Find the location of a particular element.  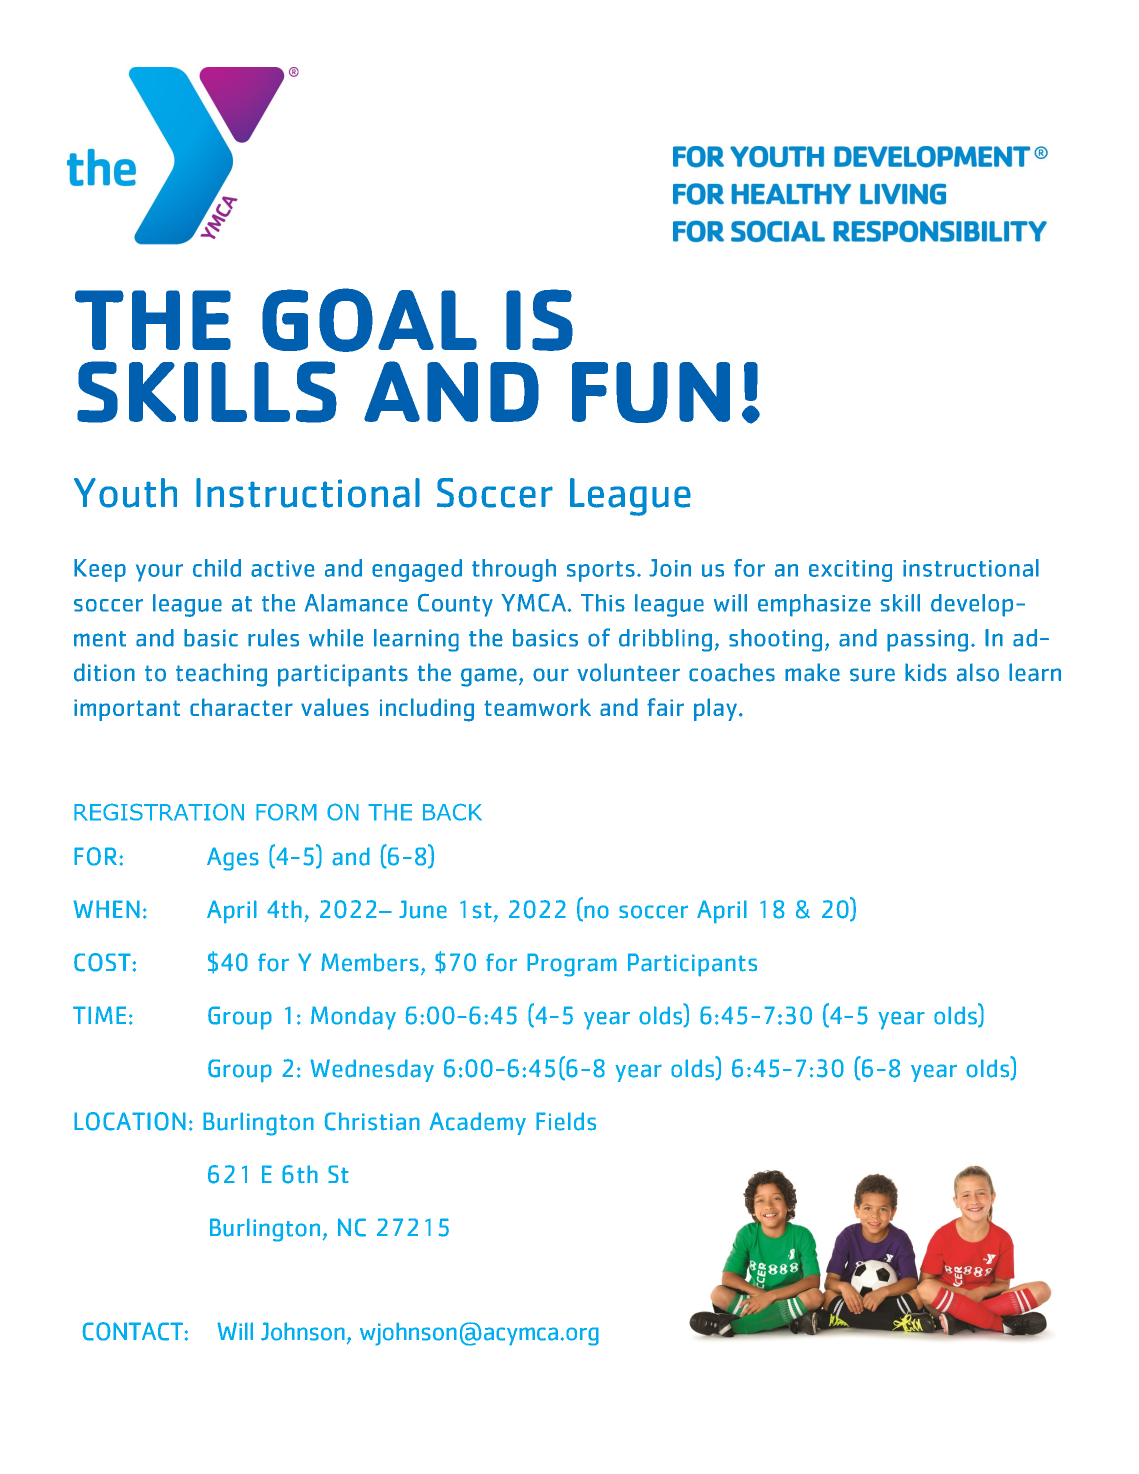

exciting is located at coordinates (850, 571).
